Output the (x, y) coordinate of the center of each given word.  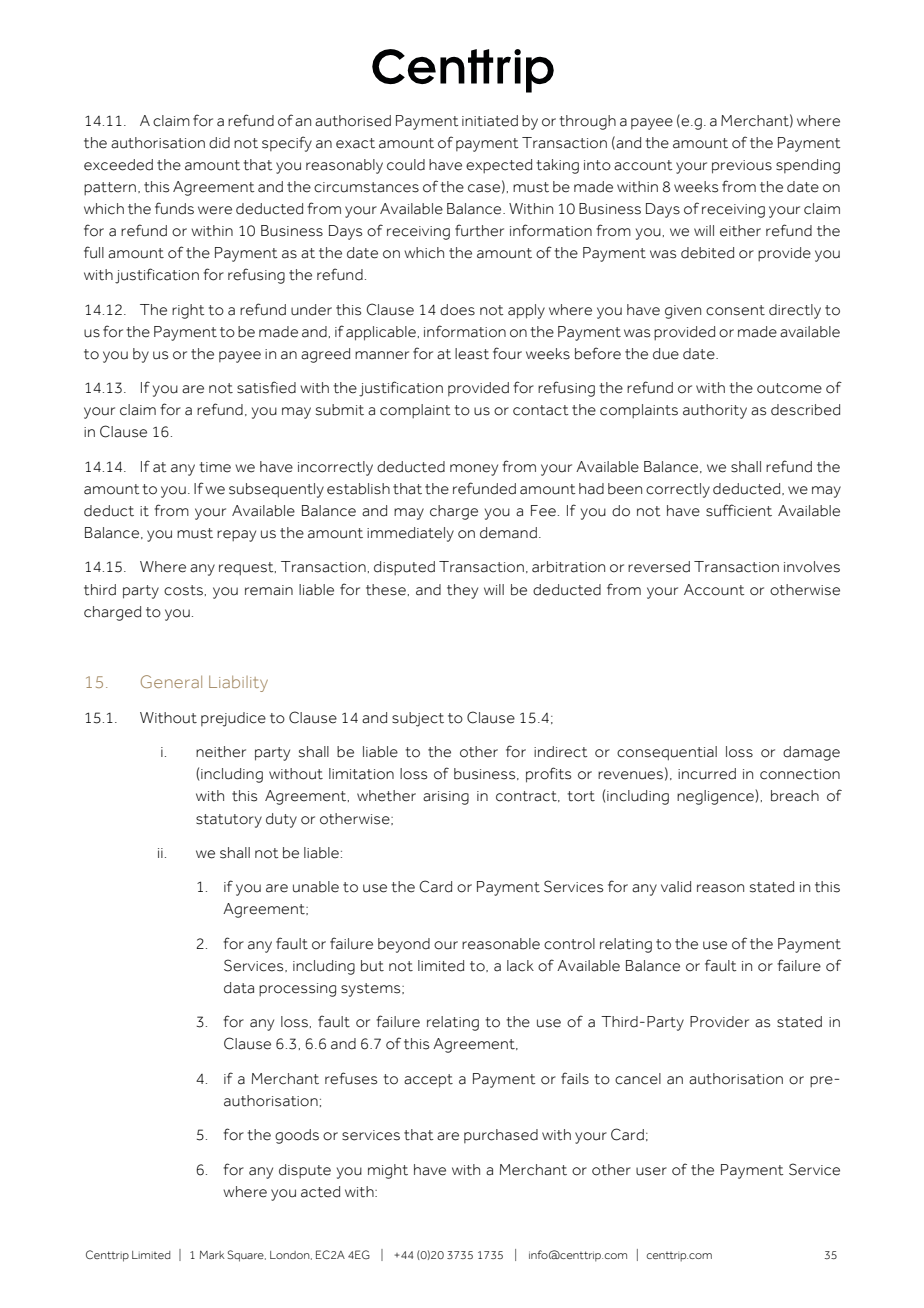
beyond (404, 945)
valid (676, 887)
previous (742, 167)
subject (418, 719)
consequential (667, 753)
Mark (212, 1255)
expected (499, 166)
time (215, 467)
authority (715, 411)
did (219, 143)
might (388, 1171)
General (171, 681)
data (239, 988)
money (474, 470)
